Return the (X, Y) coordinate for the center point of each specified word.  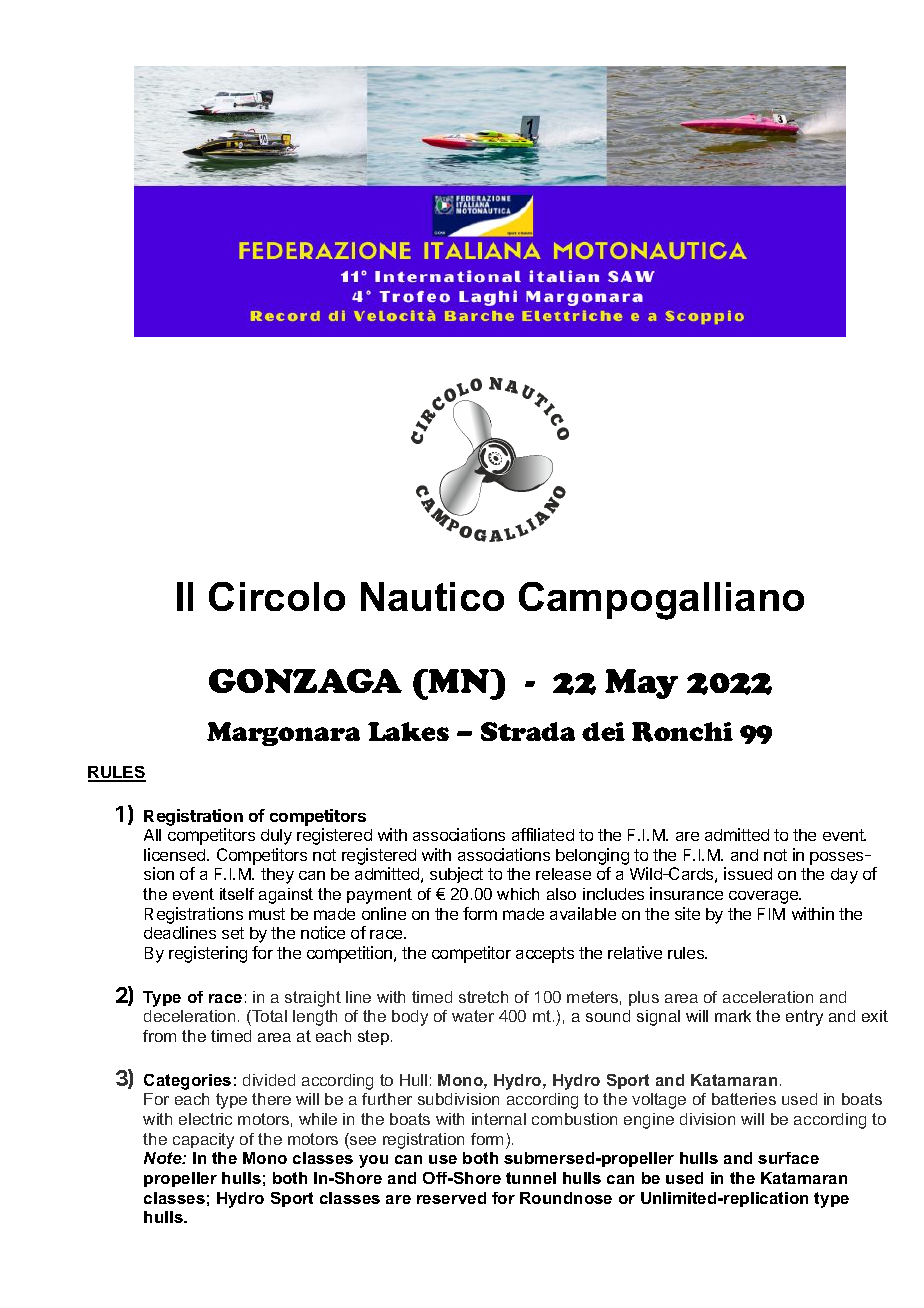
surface (788, 1158)
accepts (545, 955)
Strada (528, 731)
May (641, 684)
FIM (771, 914)
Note (164, 1158)
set (233, 933)
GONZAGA (305, 681)
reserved (451, 1198)
